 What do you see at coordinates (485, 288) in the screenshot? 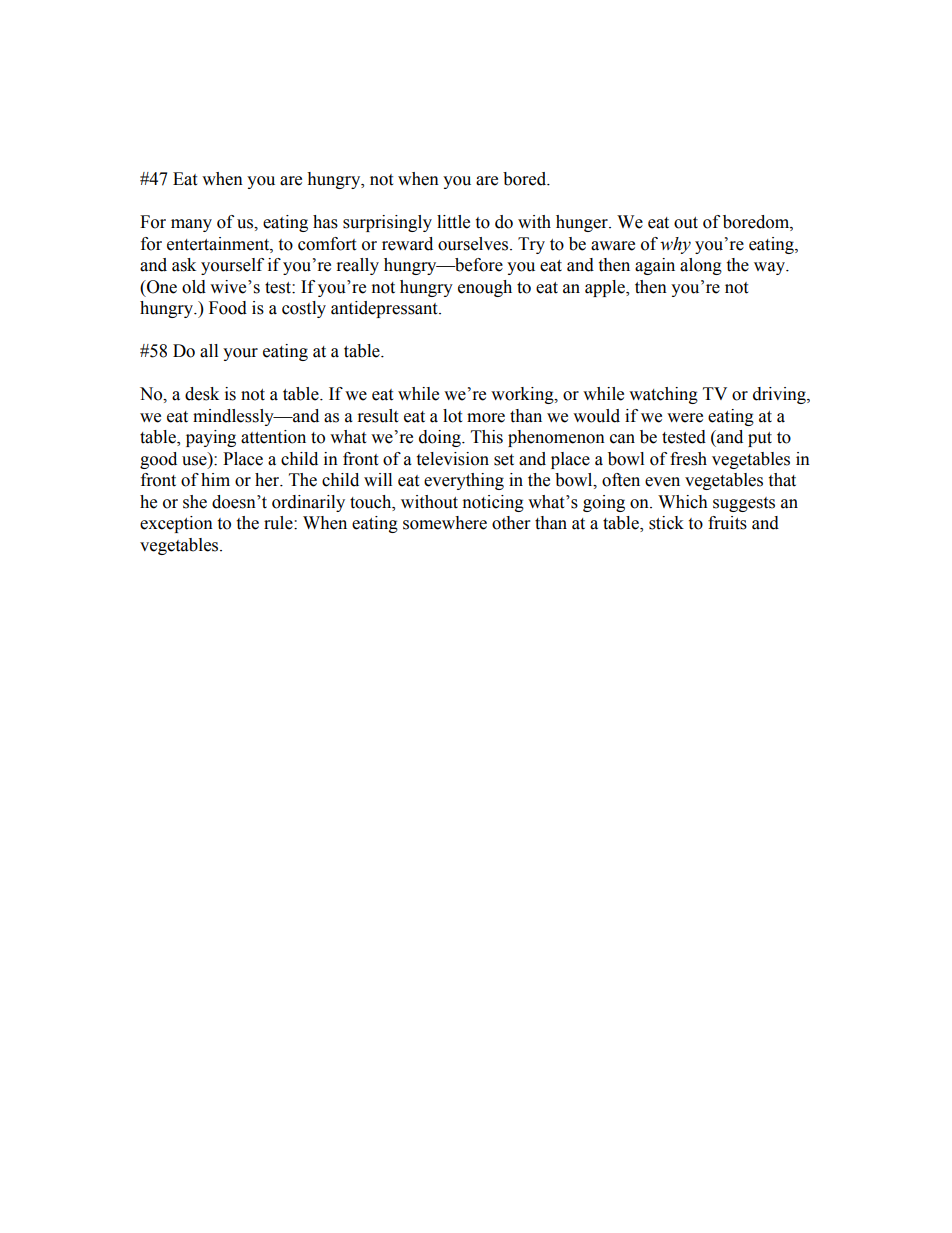
I see `enough` at bounding box center [485, 288].
